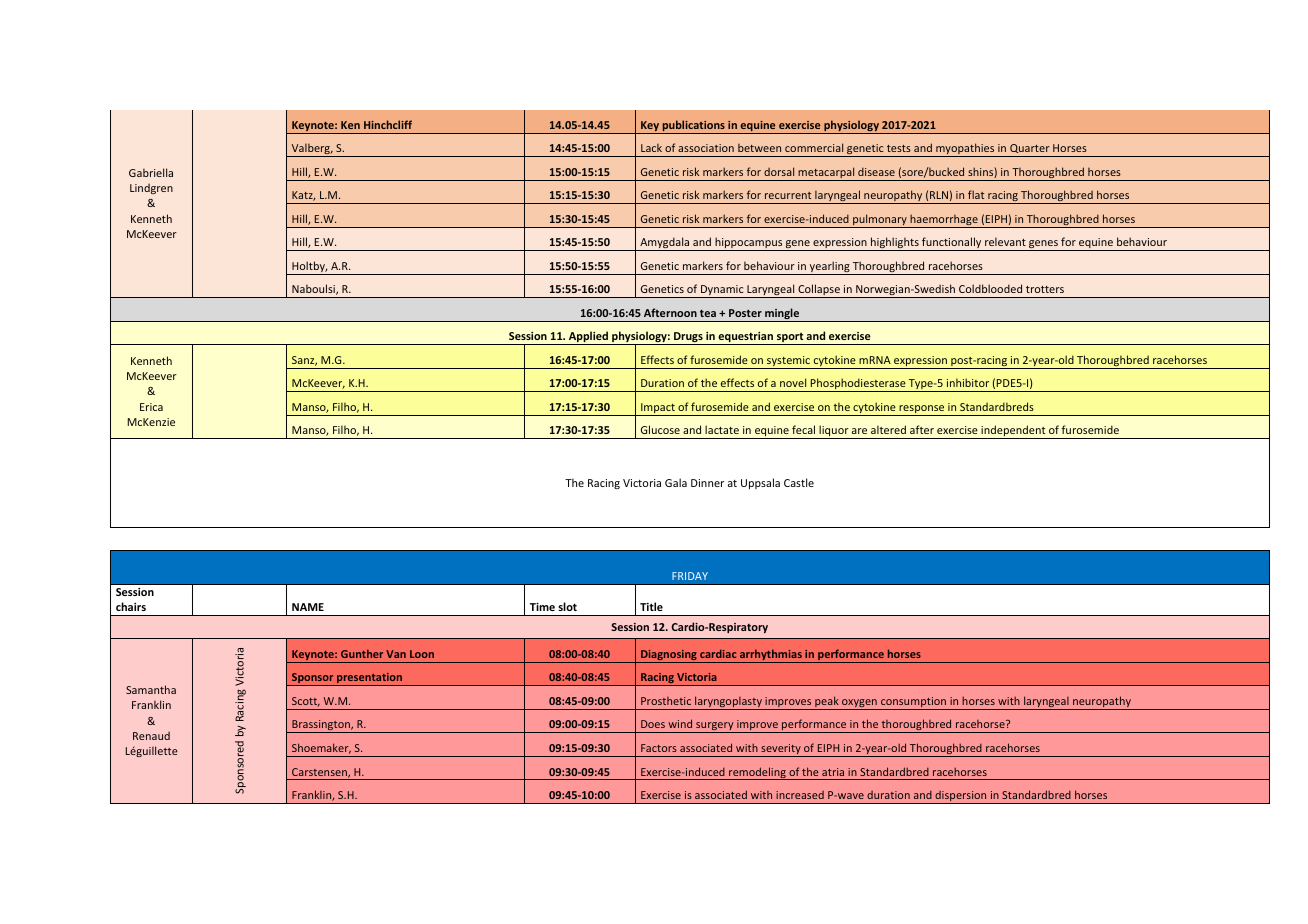 The image size is (1308, 924). What do you see at coordinates (899, 148) in the screenshot?
I see `tests` at bounding box center [899, 148].
